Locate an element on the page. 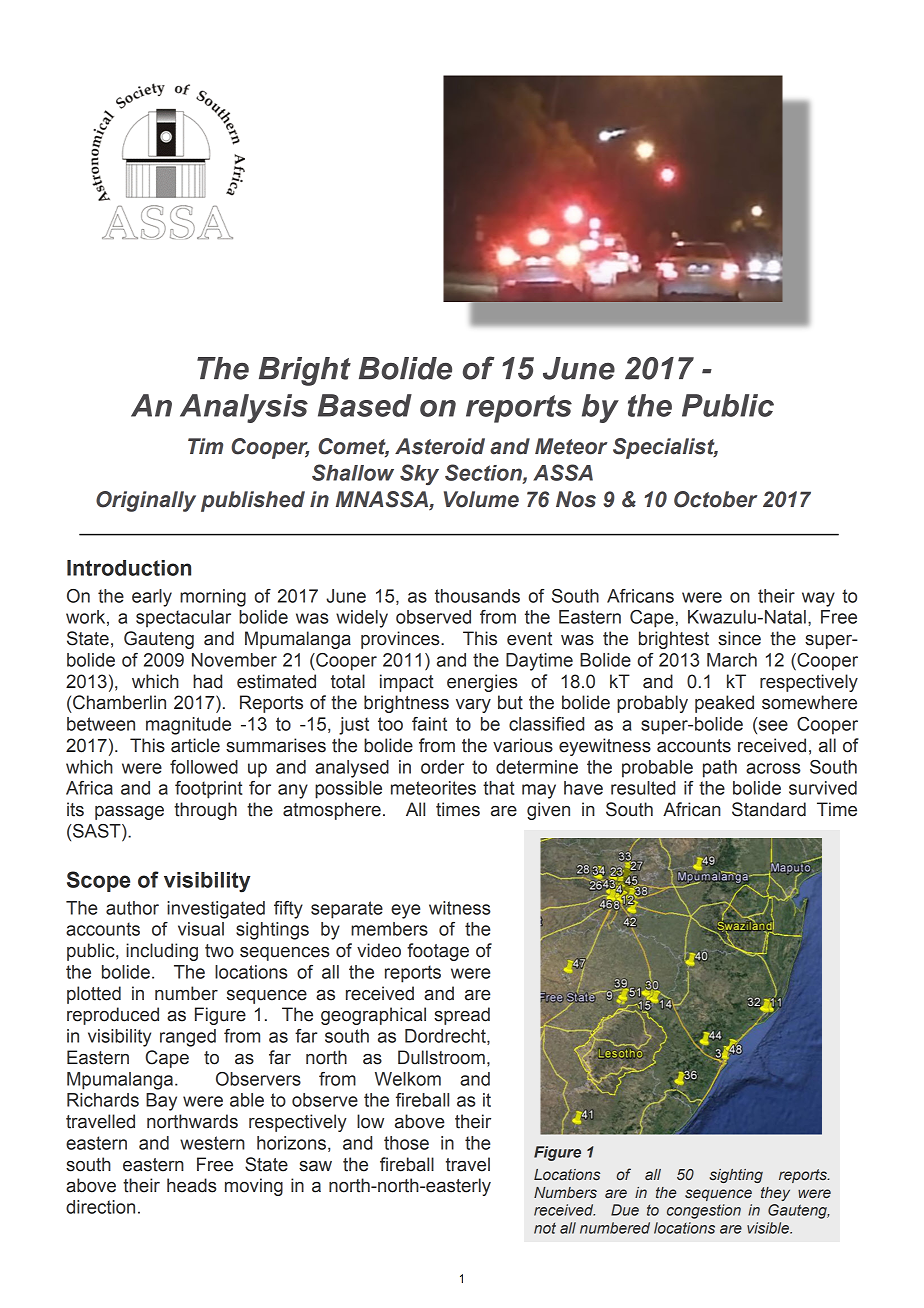  peaked is located at coordinates (724, 704).
